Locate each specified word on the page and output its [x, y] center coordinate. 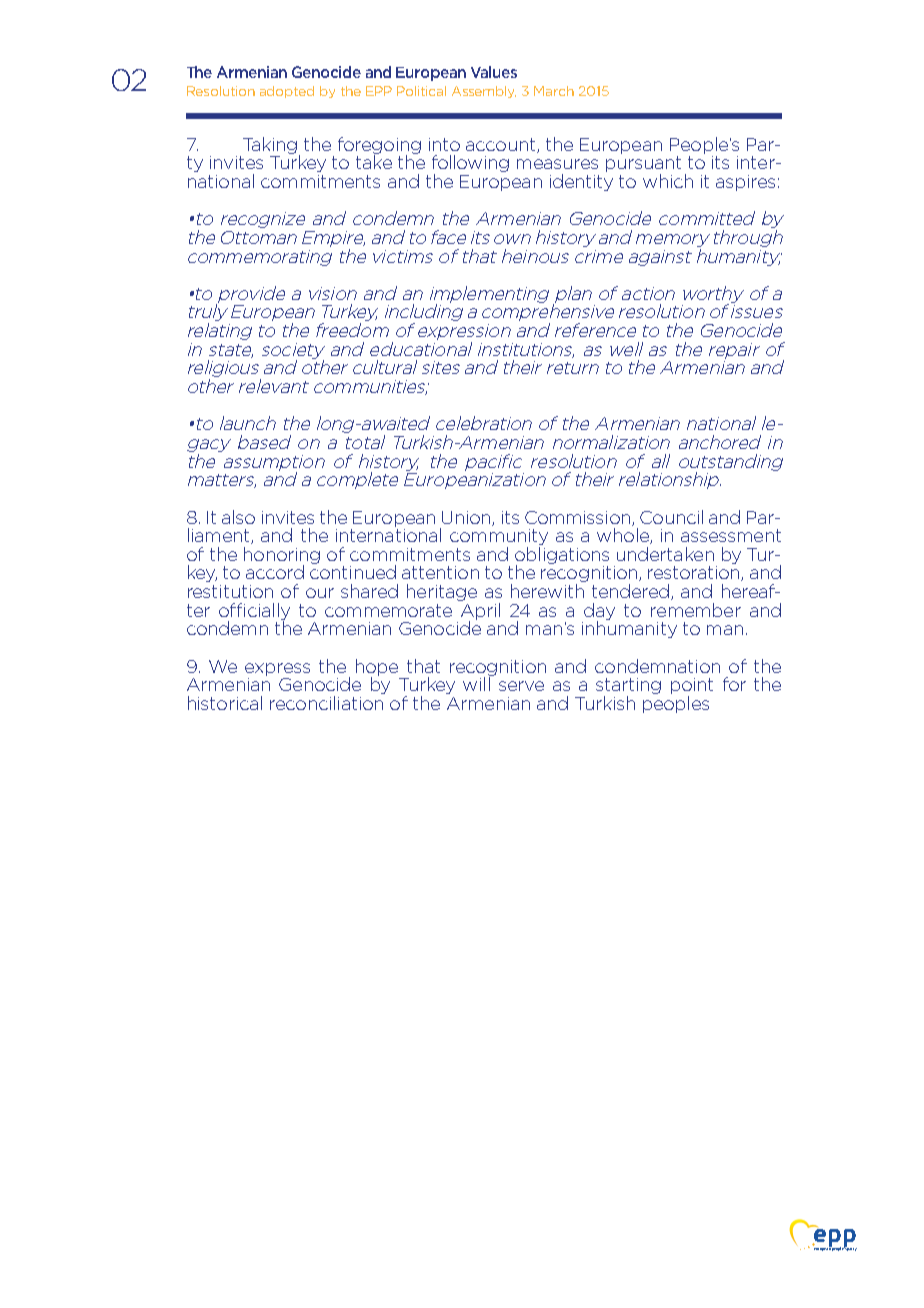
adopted [287, 92]
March [554, 91]
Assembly [484, 92]
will [477, 683]
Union [467, 518]
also [238, 517]
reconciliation [326, 703]
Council [671, 517]
